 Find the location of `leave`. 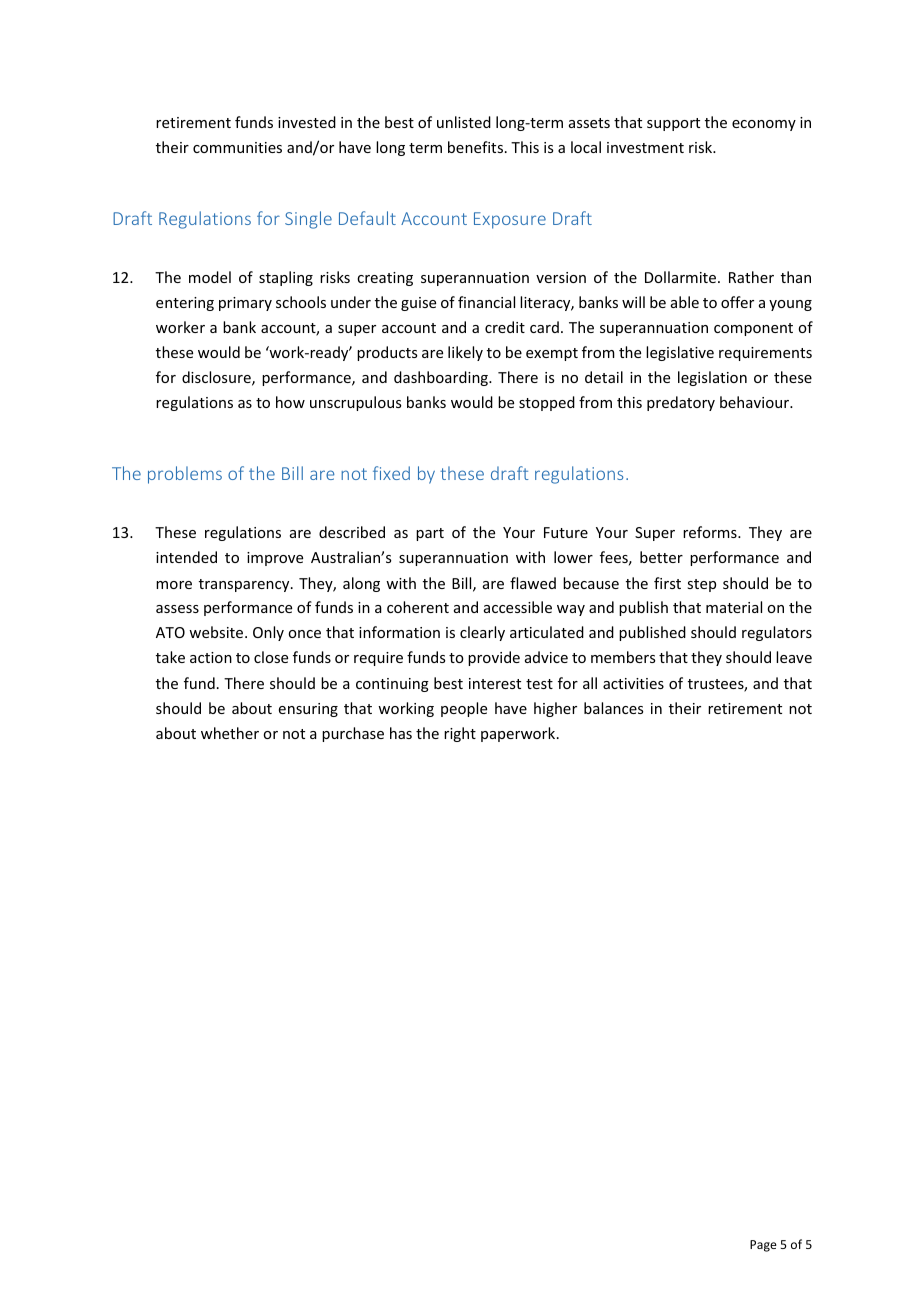

leave is located at coordinates (794, 657).
